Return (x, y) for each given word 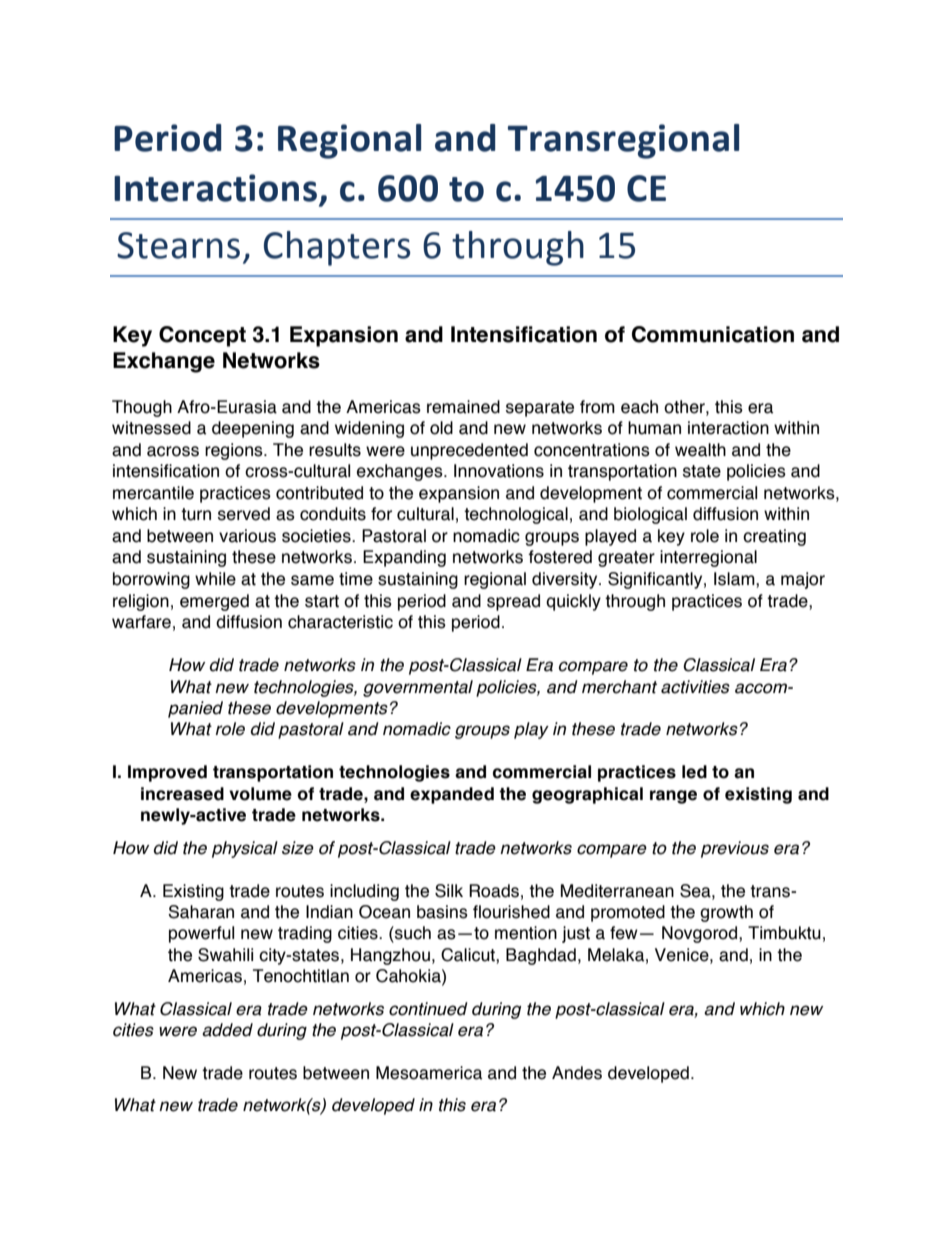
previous (735, 849)
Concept (202, 336)
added (227, 1030)
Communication (713, 334)
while (215, 579)
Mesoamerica (429, 1073)
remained (463, 407)
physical (245, 849)
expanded (452, 795)
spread (513, 602)
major (803, 580)
